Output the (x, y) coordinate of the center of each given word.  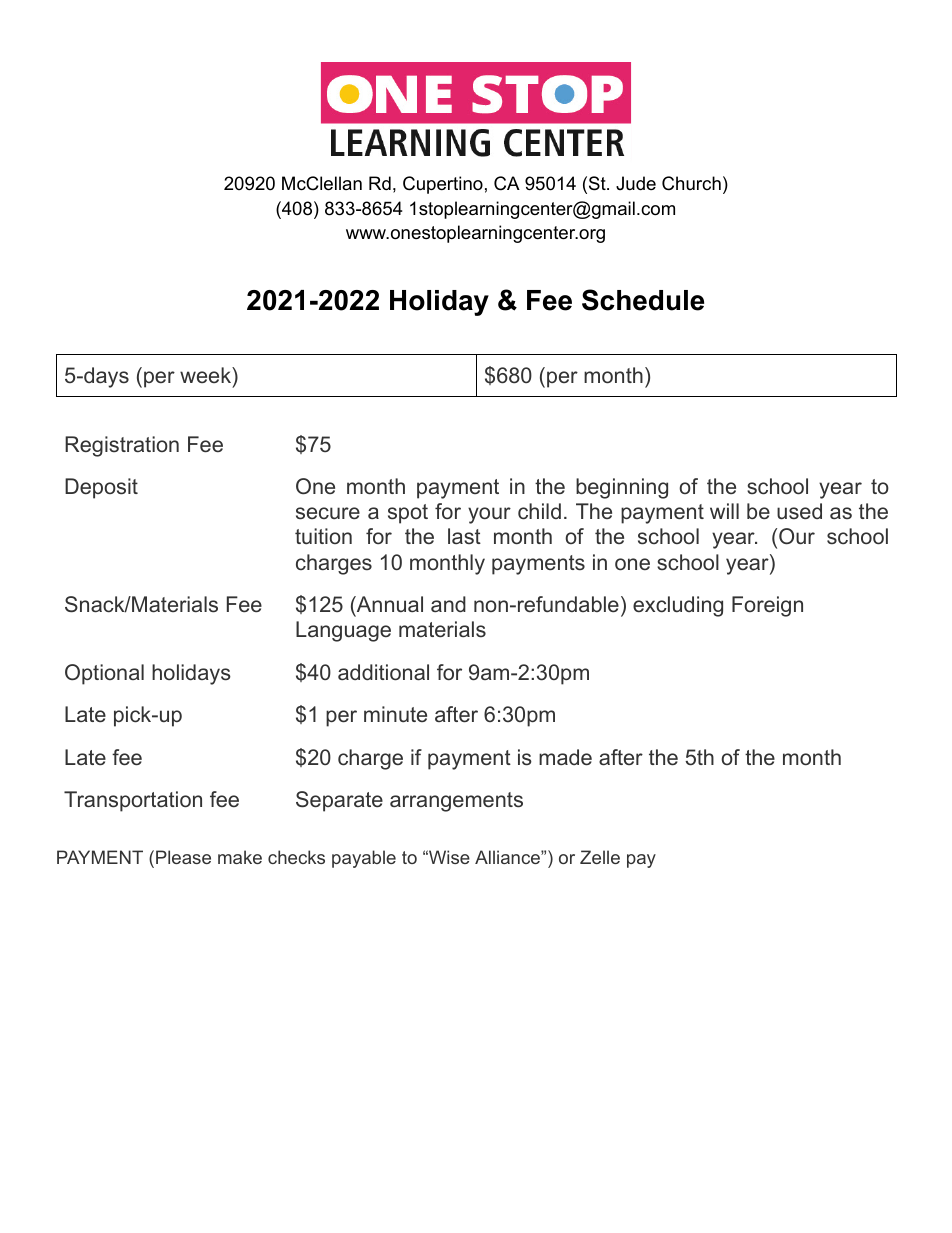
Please (183, 857)
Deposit (101, 488)
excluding (678, 606)
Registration (122, 446)
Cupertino (443, 185)
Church (691, 183)
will (724, 511)
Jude (636, 183)
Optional (104, 674)
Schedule (643, 300)
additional (383, 672)
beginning (622, 488)
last (464, 536)
